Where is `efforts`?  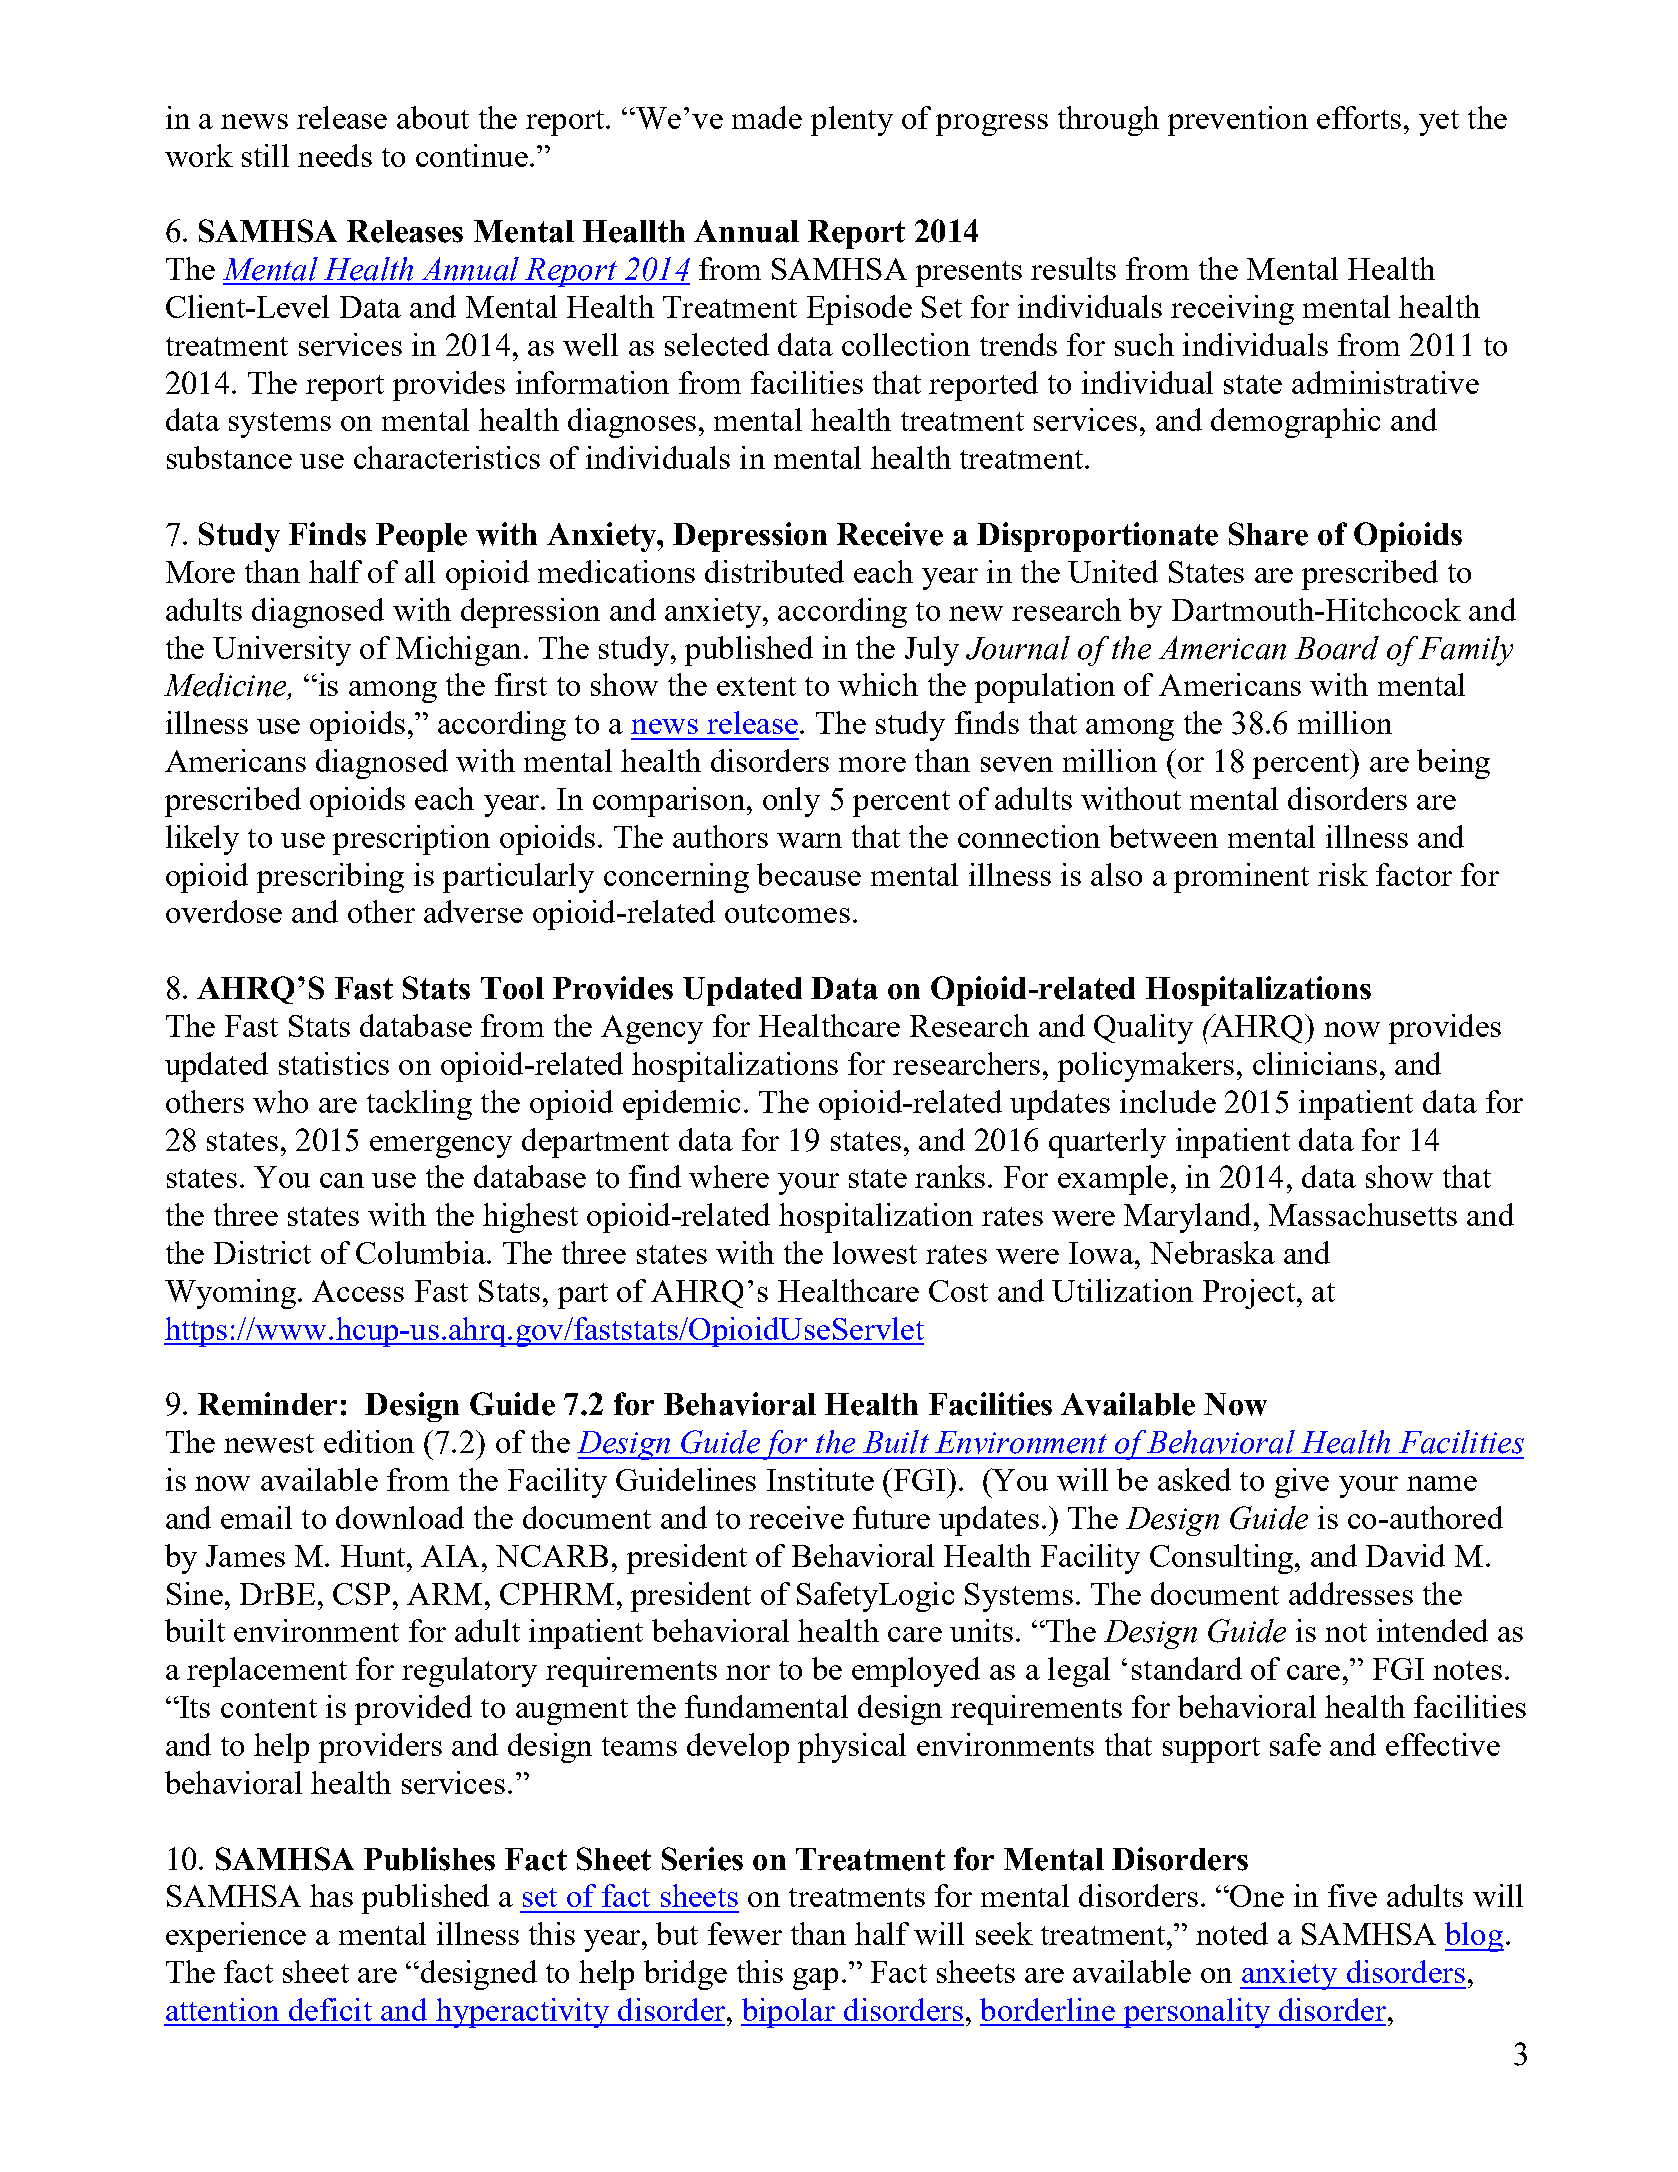
efforts is located at coordinates (1359, 117).
